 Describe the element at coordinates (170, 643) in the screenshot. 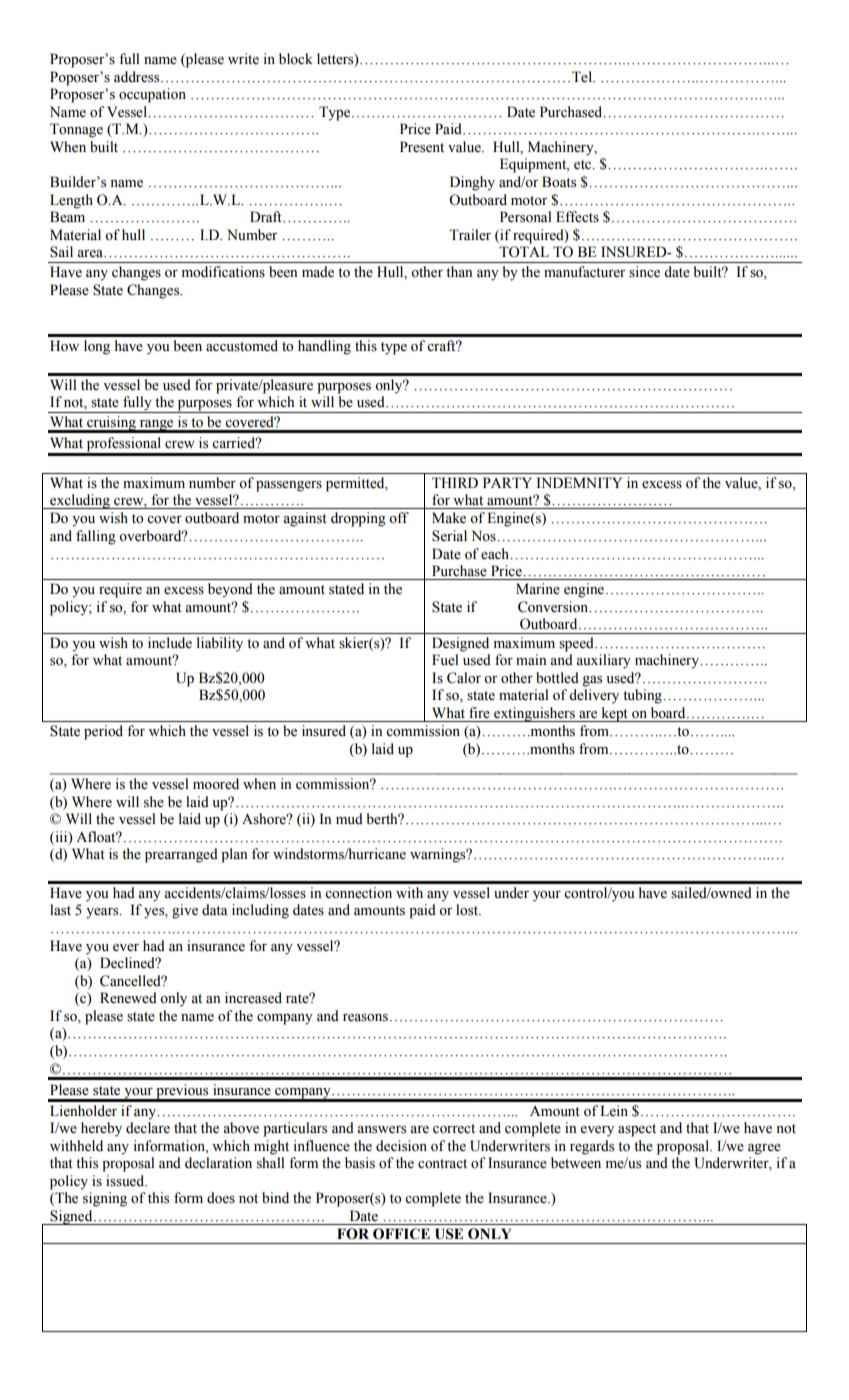

I see `include` at that location.
